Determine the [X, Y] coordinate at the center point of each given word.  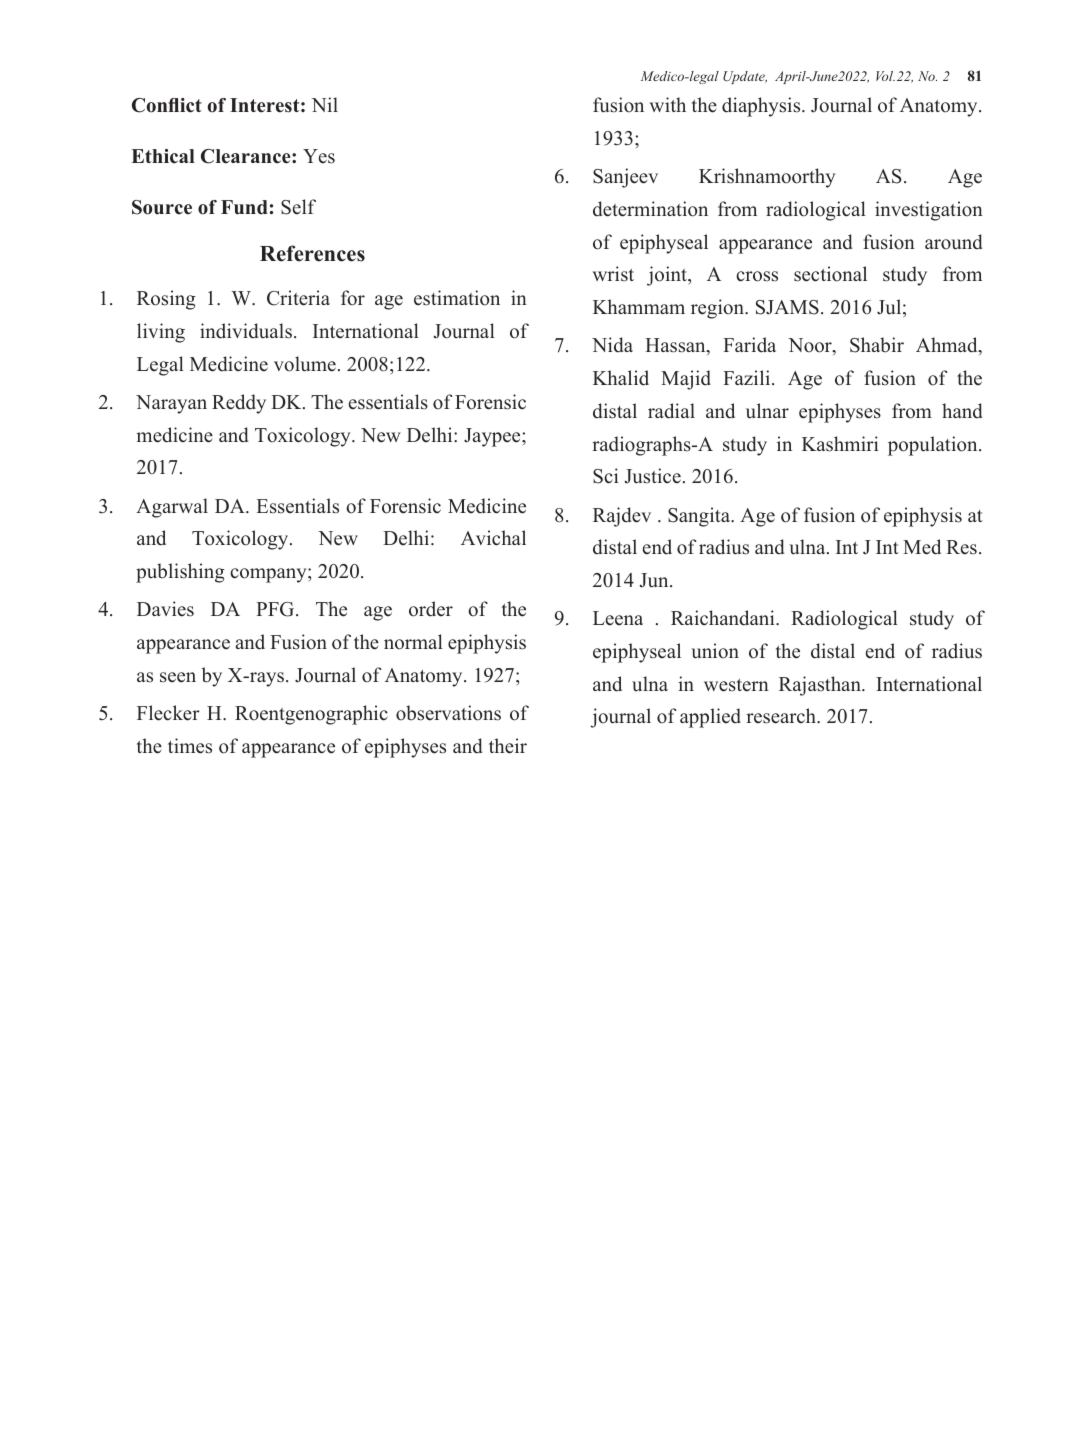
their [508, 746]
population [934, 446]
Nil [325, 104]
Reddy [239, 404]
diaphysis [762, 107]
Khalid [621, 378]
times [190, 746]
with [667, 104]
